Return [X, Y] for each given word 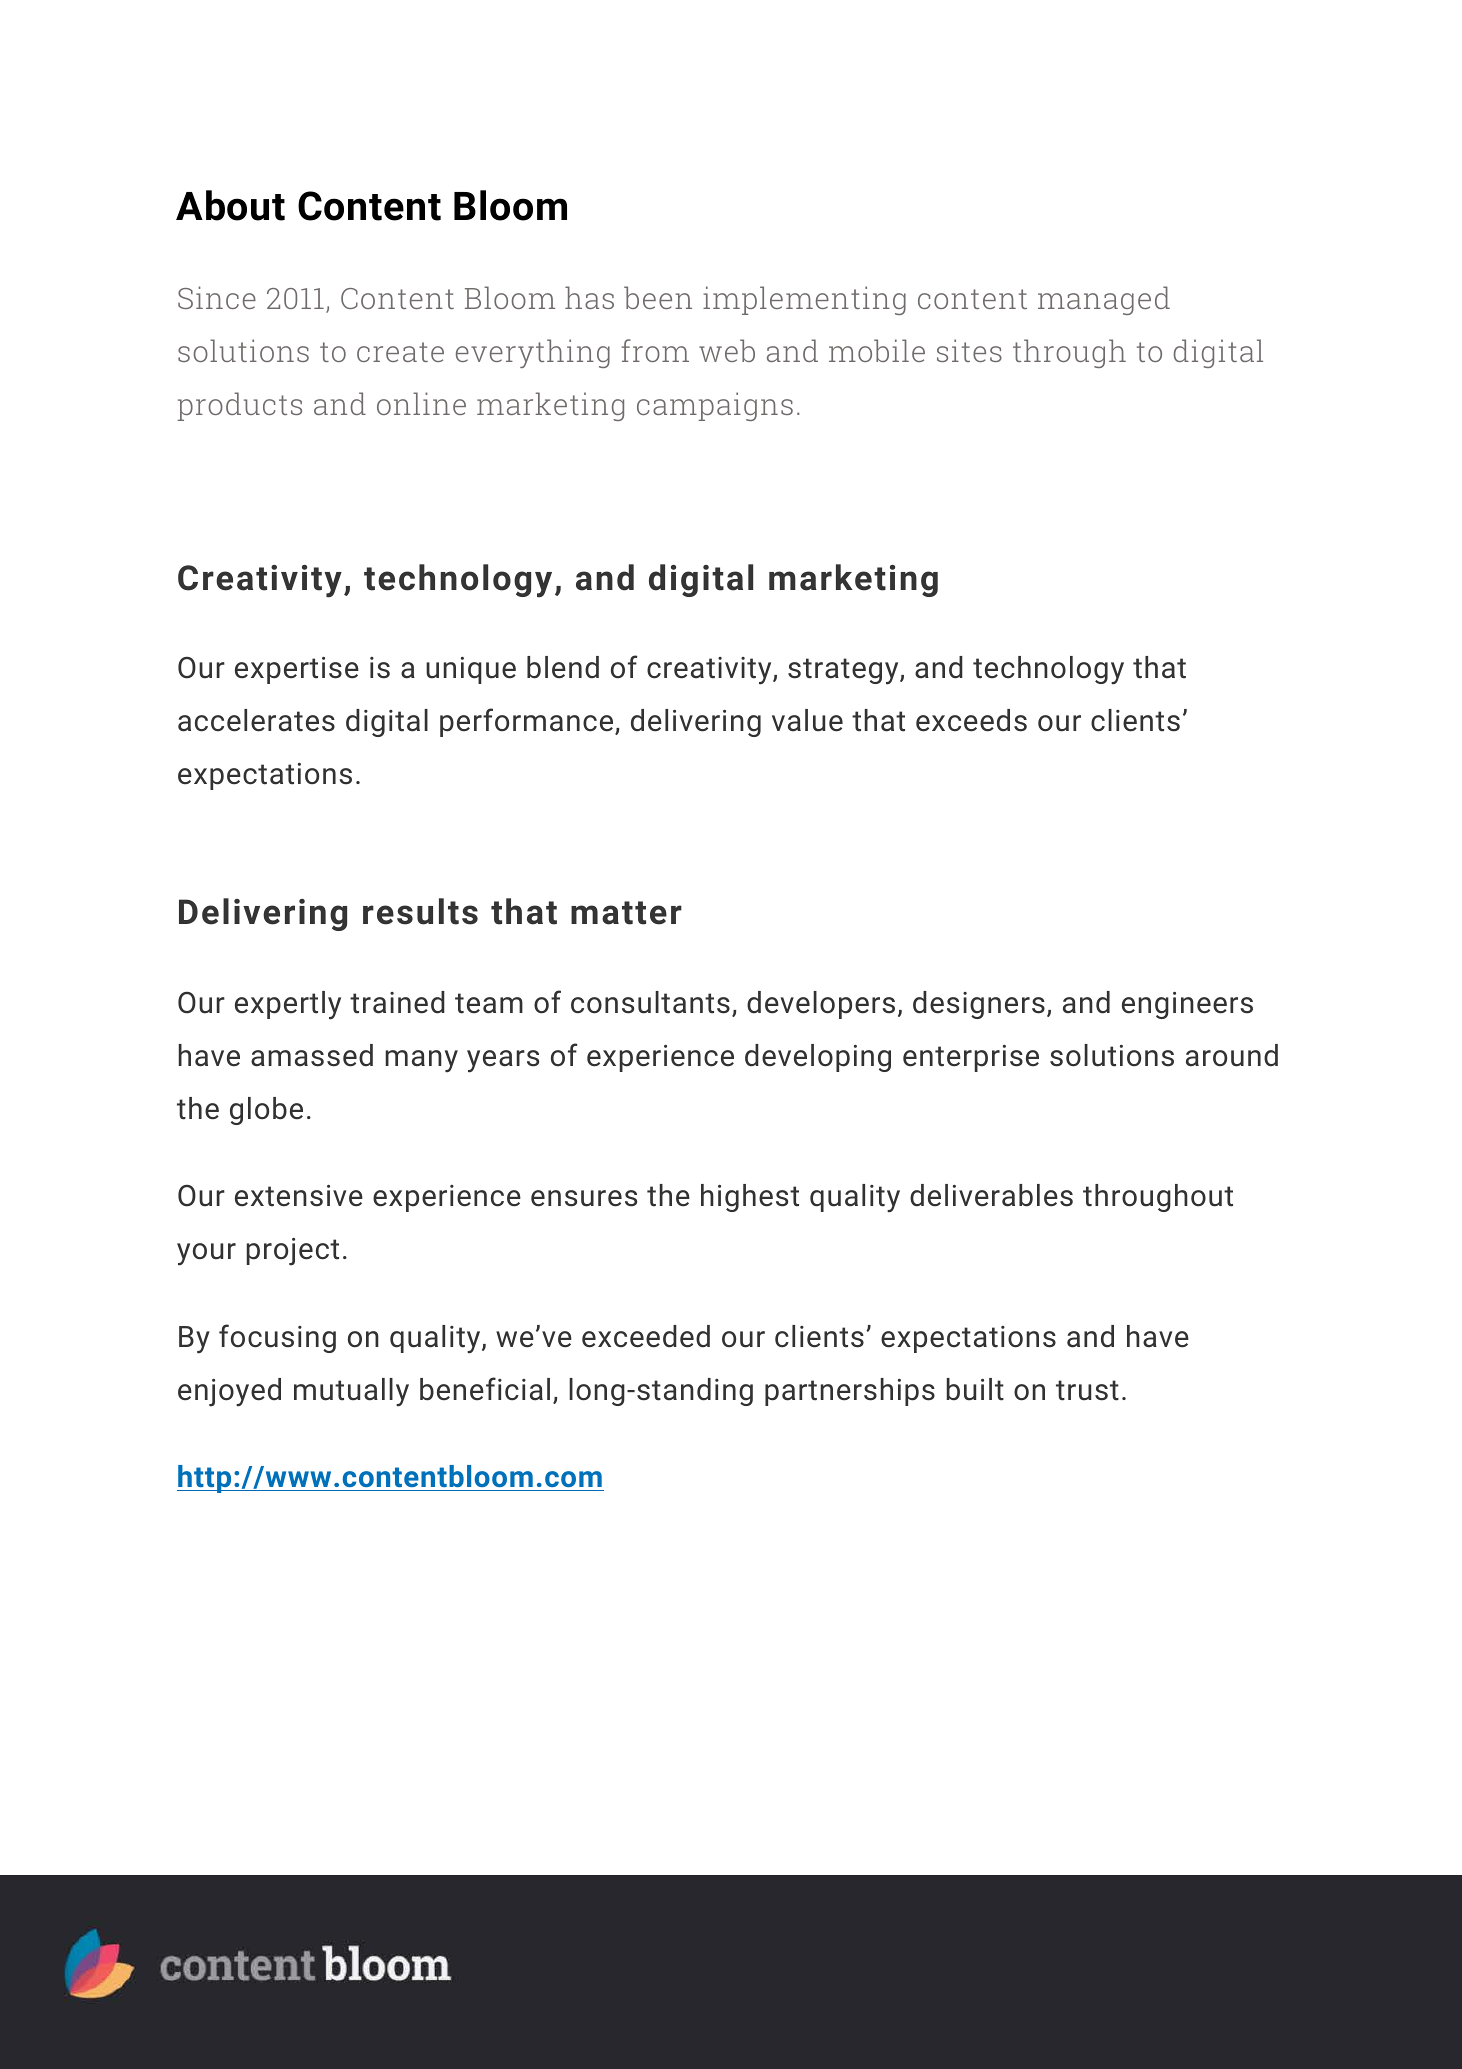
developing [818, 1058]
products [240, 406]
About [230, 205]
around [1232, 1055]
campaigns [715, 406]
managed [1104, 300]
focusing [277, 1338]
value [807, 720]
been [658, 297]
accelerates [256, 720]
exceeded [646, 1336]
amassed [312, 1055]
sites [969, 350]
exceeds [971, 720]
